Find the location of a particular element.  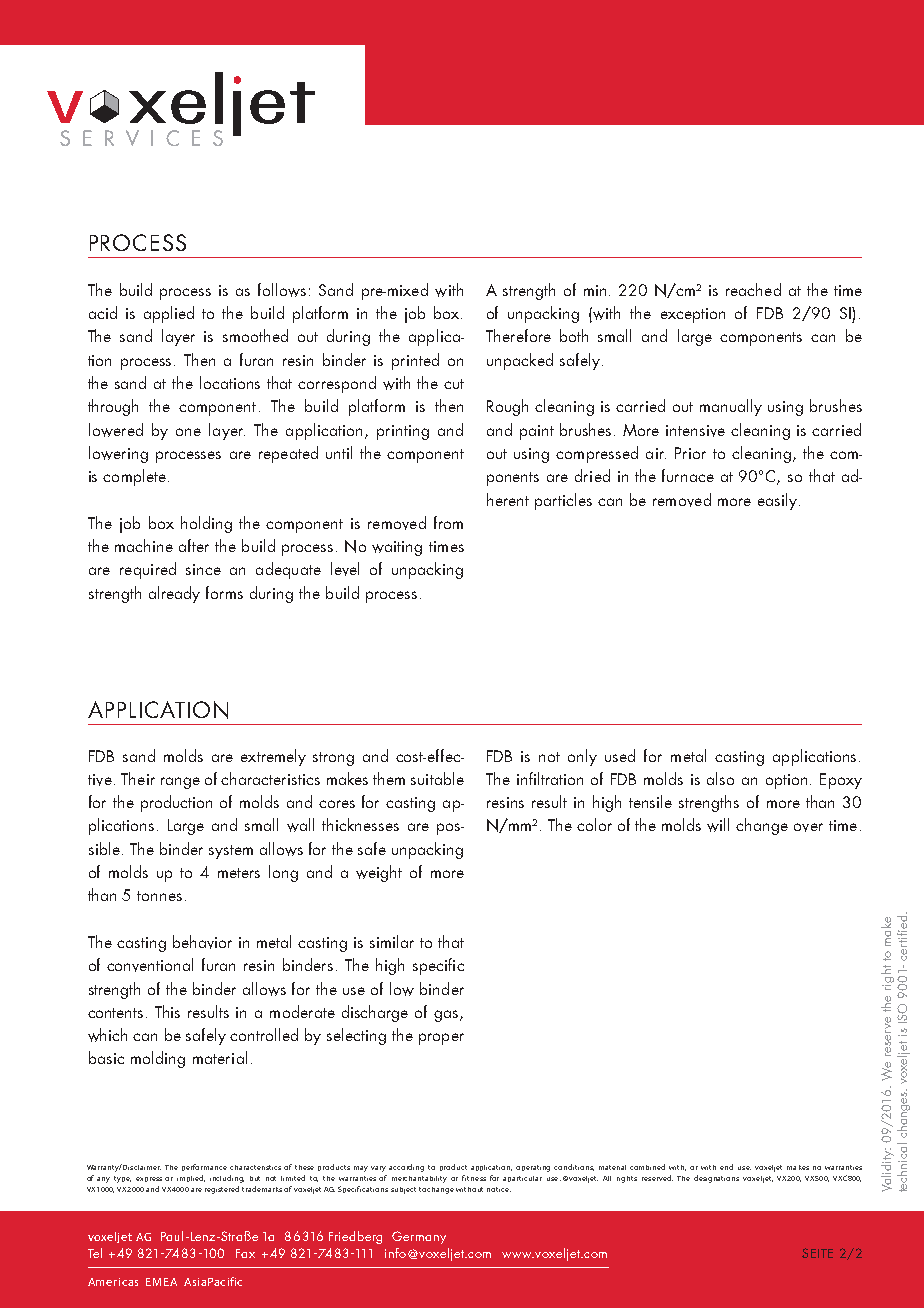

Therefore is located at coordinates (518, 335).
